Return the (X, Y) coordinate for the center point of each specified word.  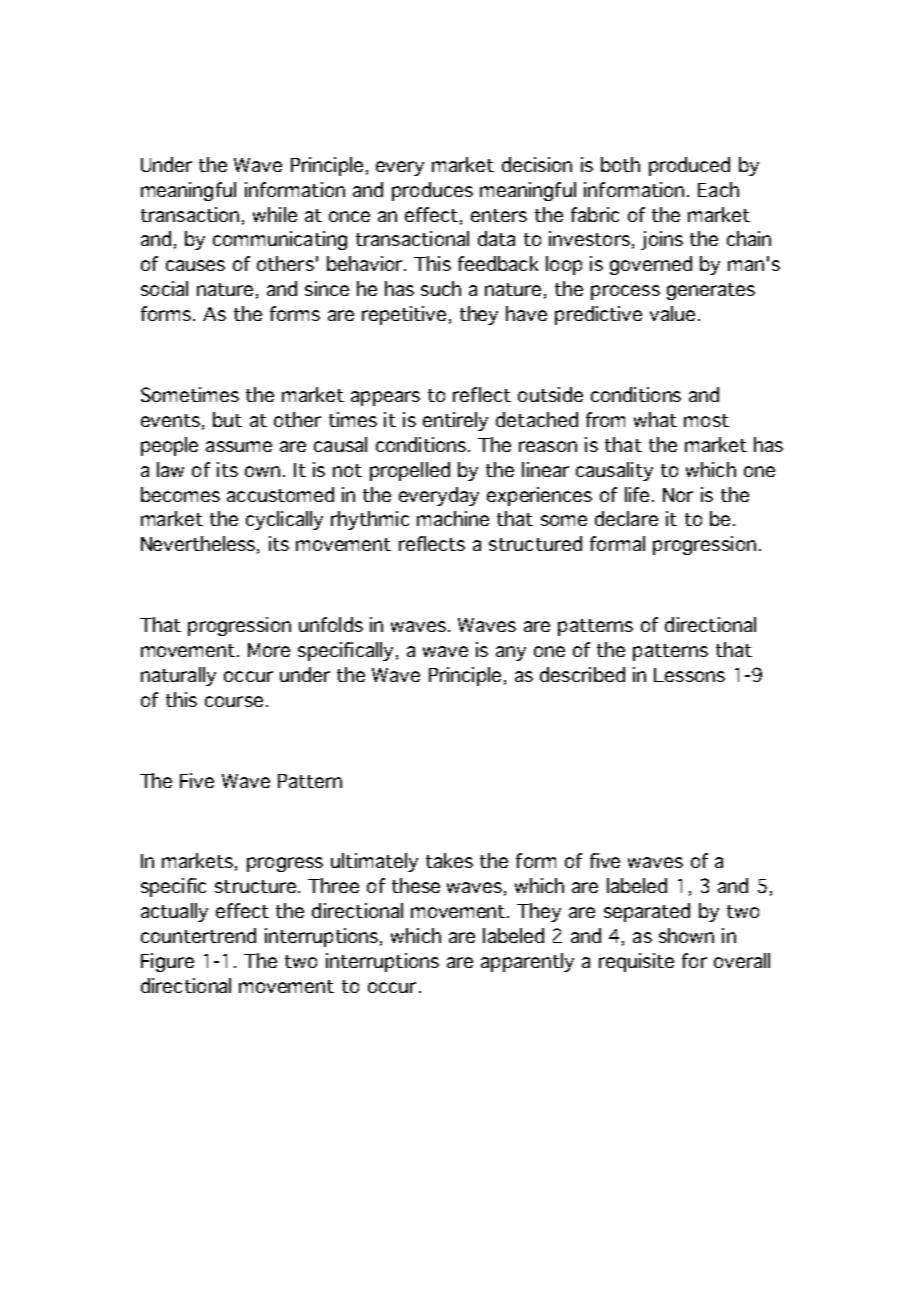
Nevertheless (198, 543)
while (275, 214)
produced (689, 166)
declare (626, 518)
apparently (527, 962)
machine (453, 518)
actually (174, 912)
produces (432, 191)
